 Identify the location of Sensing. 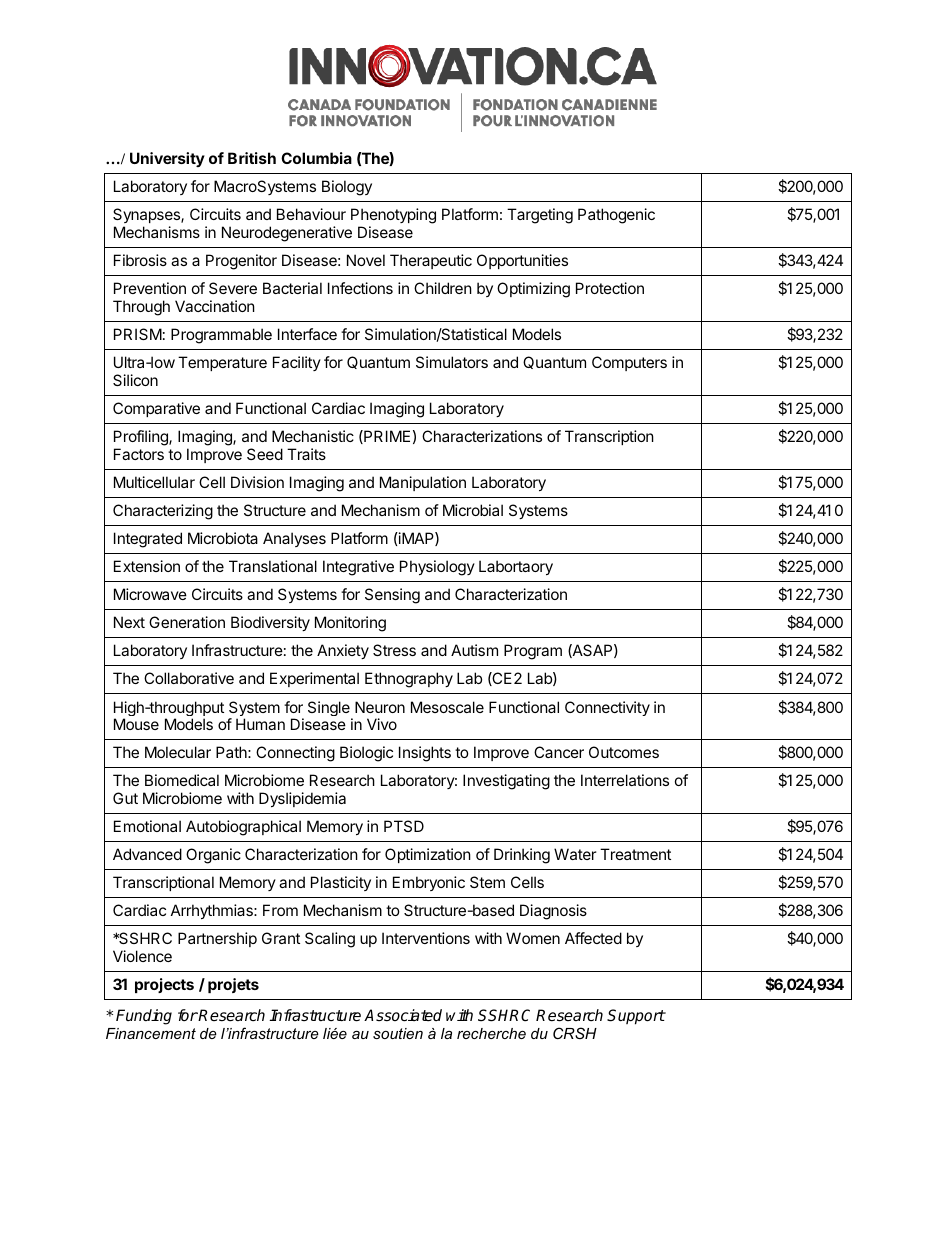
(392, 596).
